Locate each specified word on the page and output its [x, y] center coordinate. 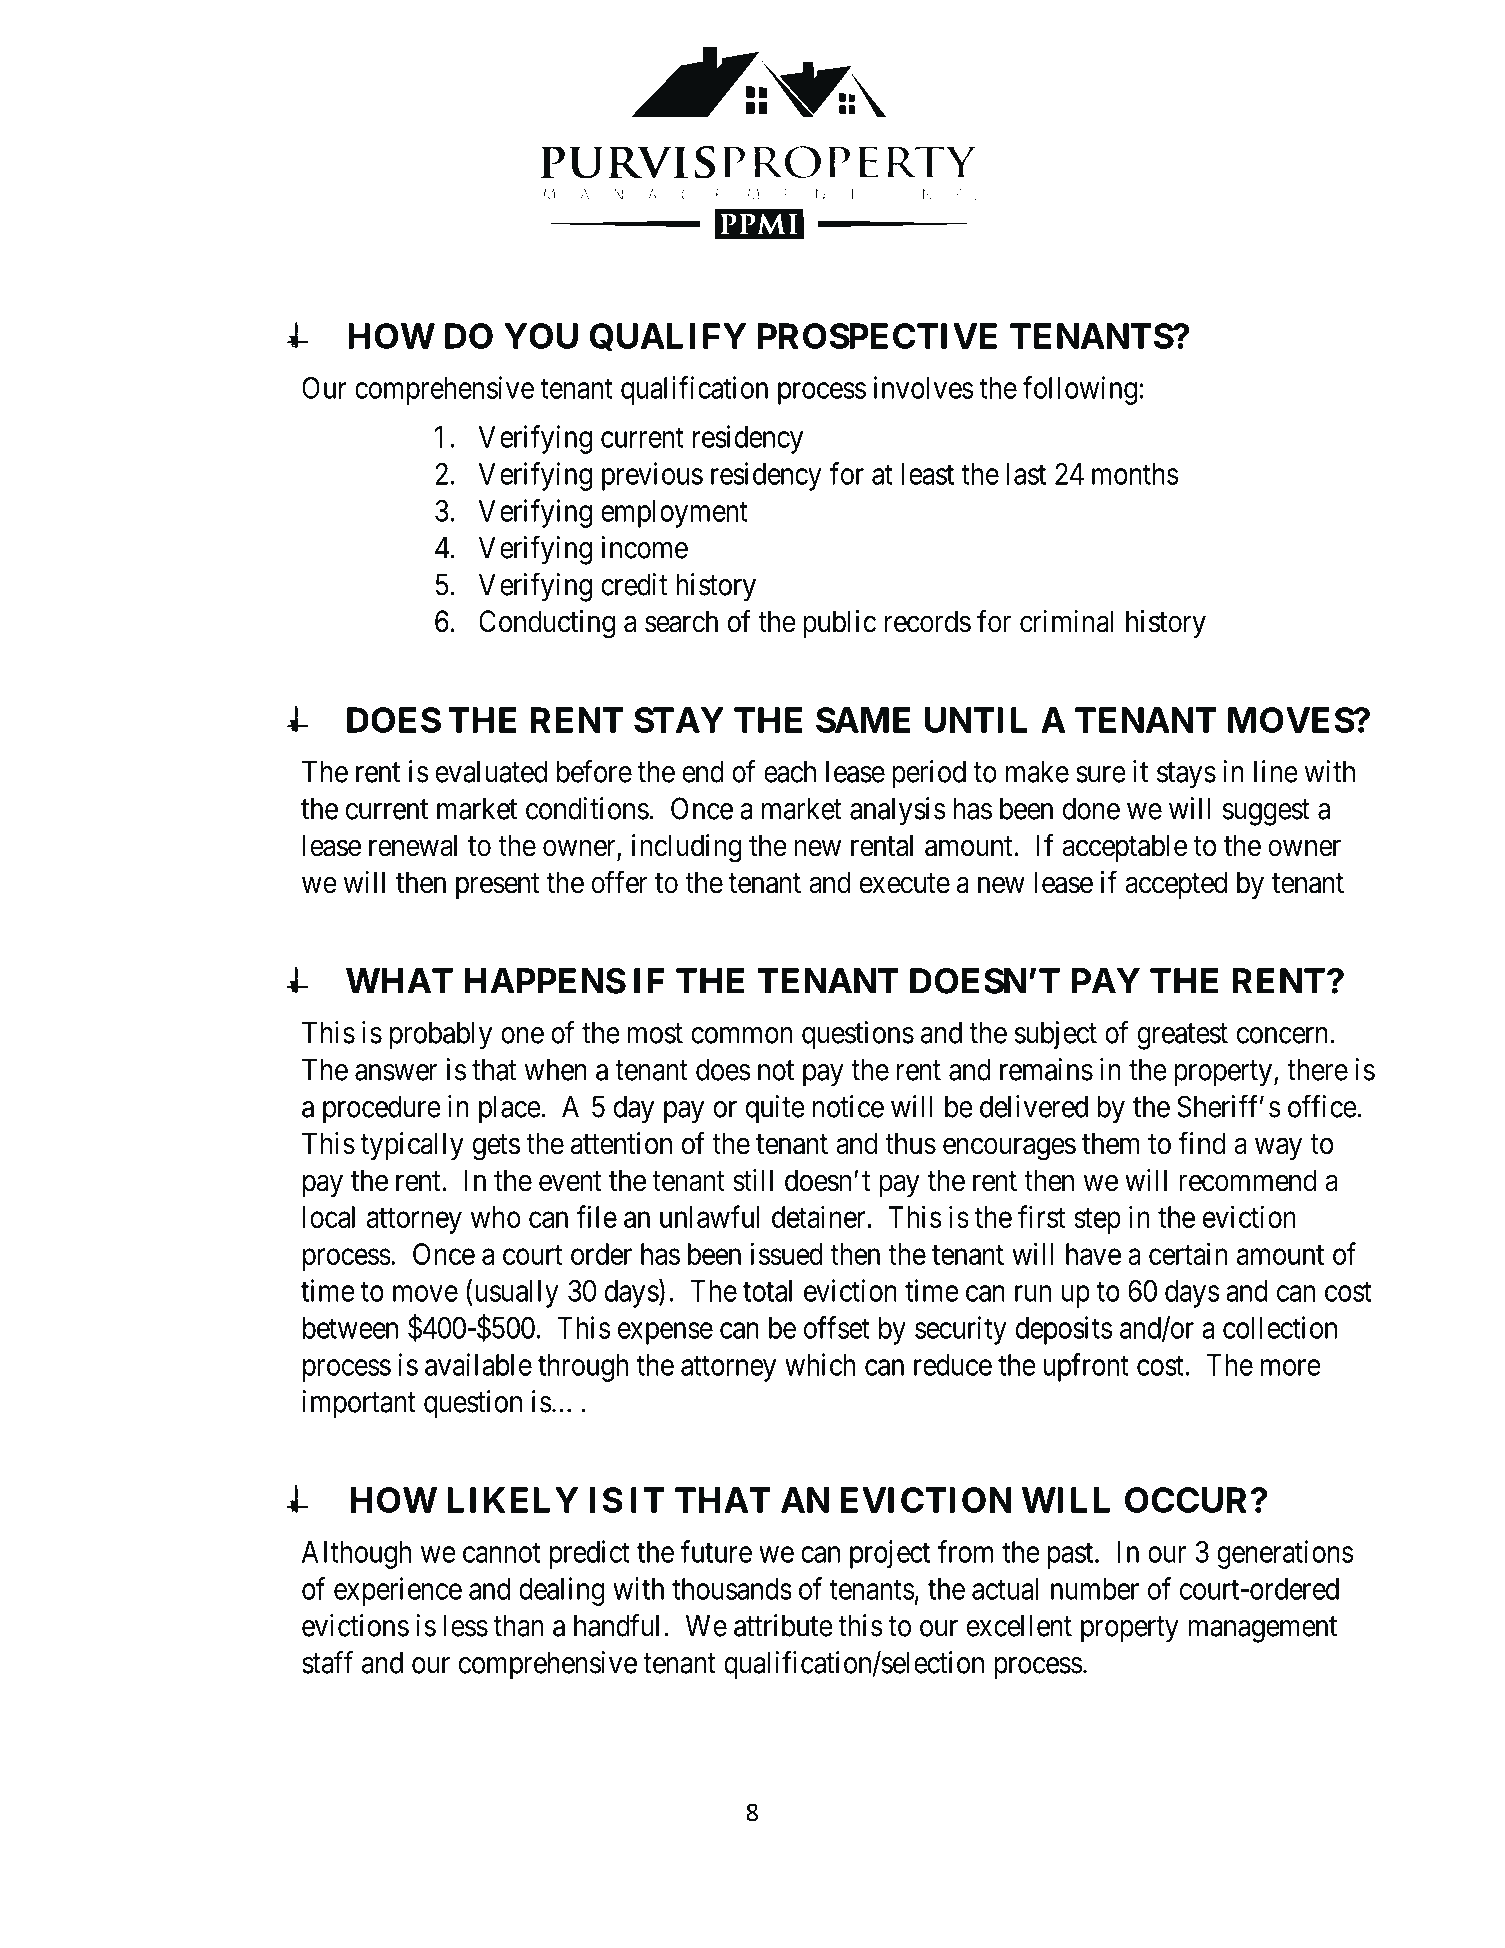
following [1080, 390]
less [466, 1625]
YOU [541, 336]
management [1262, 1630]
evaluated [491, 771]
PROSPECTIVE [877, 336]
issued [787, 1253]
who [496, 1217]
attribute [783, 1625]
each [790, 771]
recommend [1248, 1180]
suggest [1266, 813]
